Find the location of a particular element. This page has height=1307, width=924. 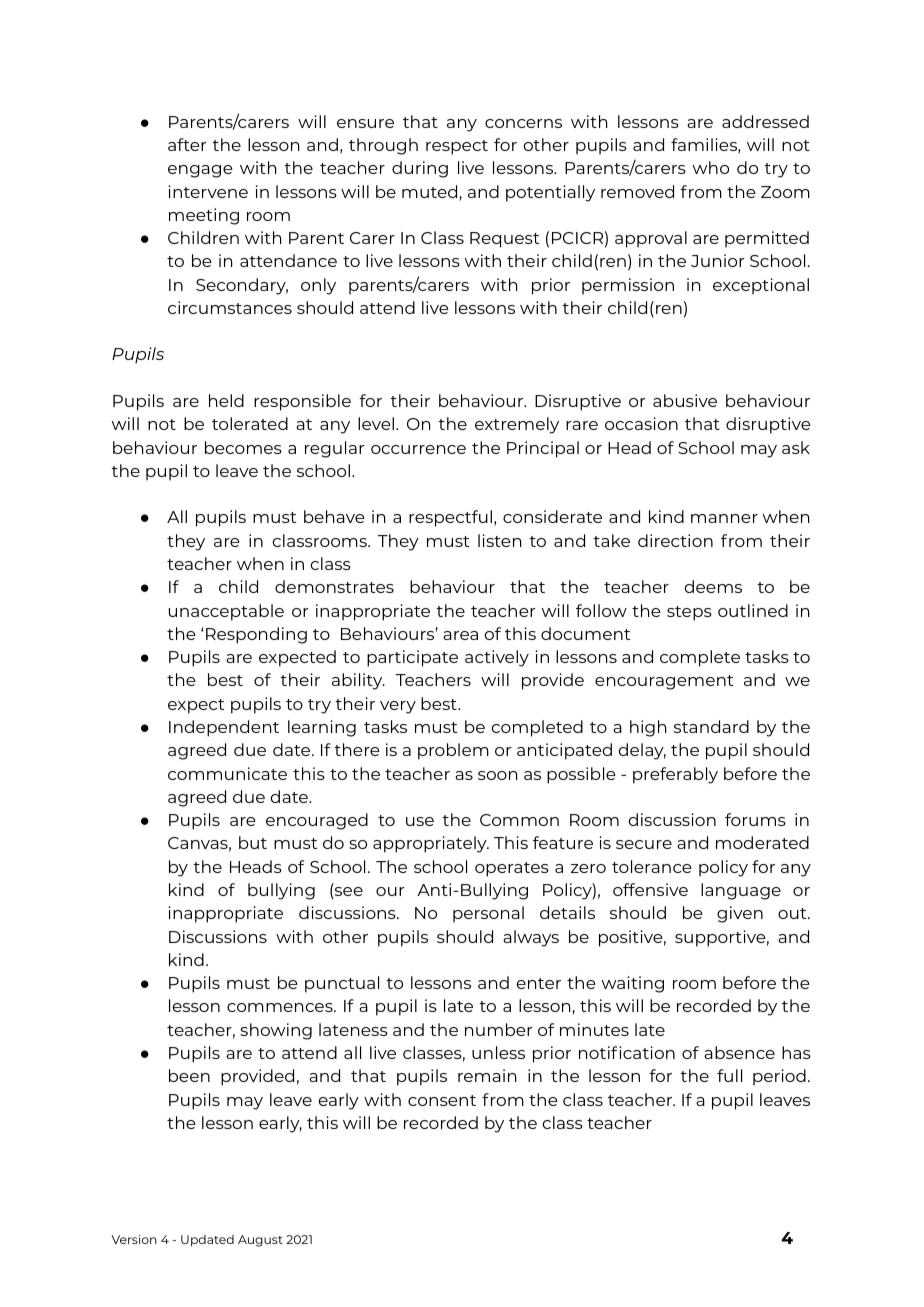

during is located at coordinates (420, 169).
